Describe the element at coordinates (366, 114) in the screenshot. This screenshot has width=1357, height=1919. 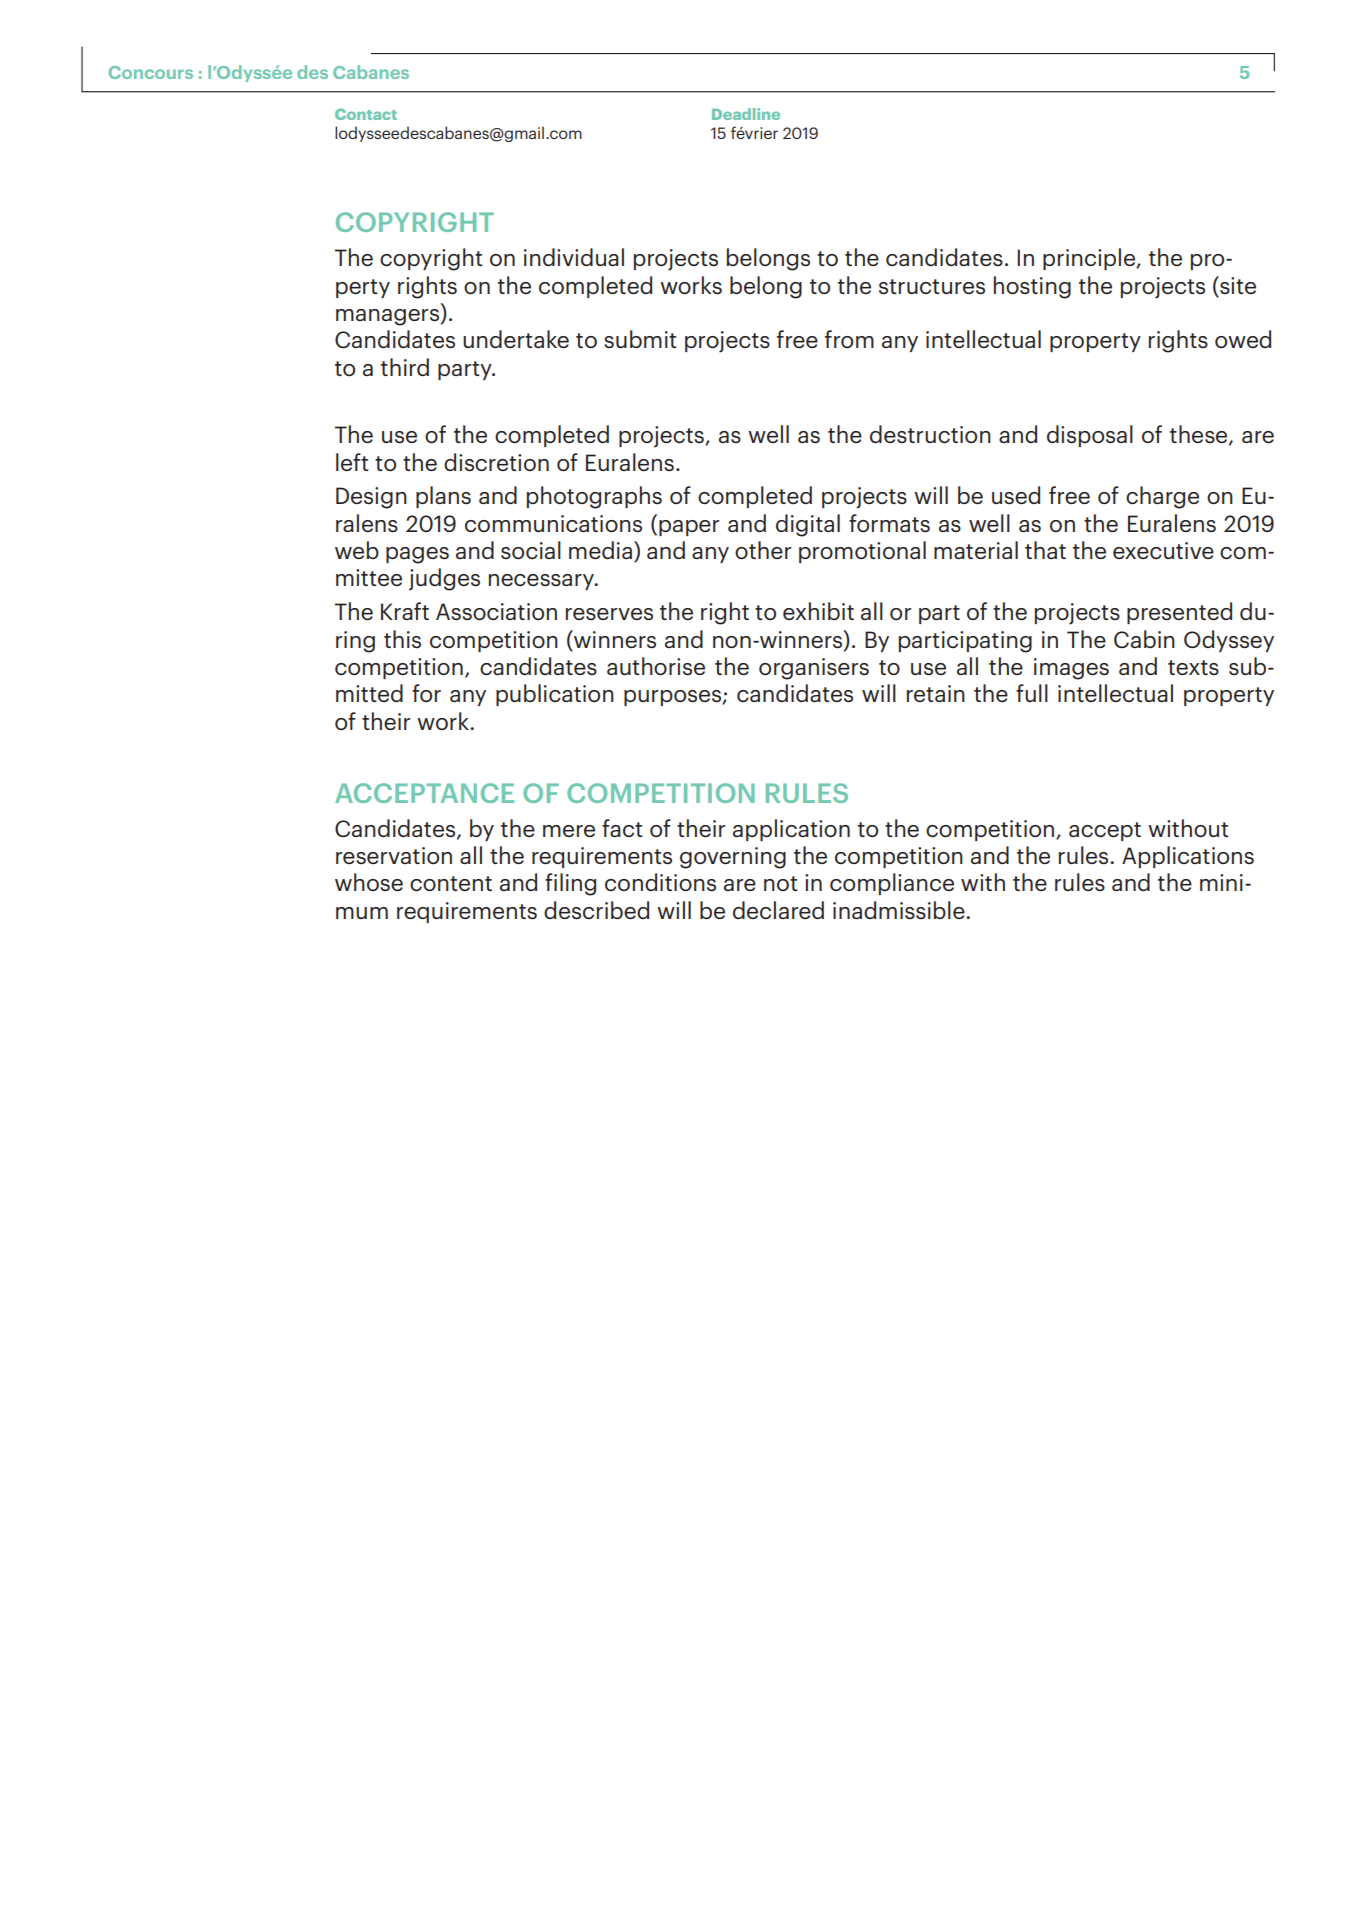
I see `Contact` at that location.
